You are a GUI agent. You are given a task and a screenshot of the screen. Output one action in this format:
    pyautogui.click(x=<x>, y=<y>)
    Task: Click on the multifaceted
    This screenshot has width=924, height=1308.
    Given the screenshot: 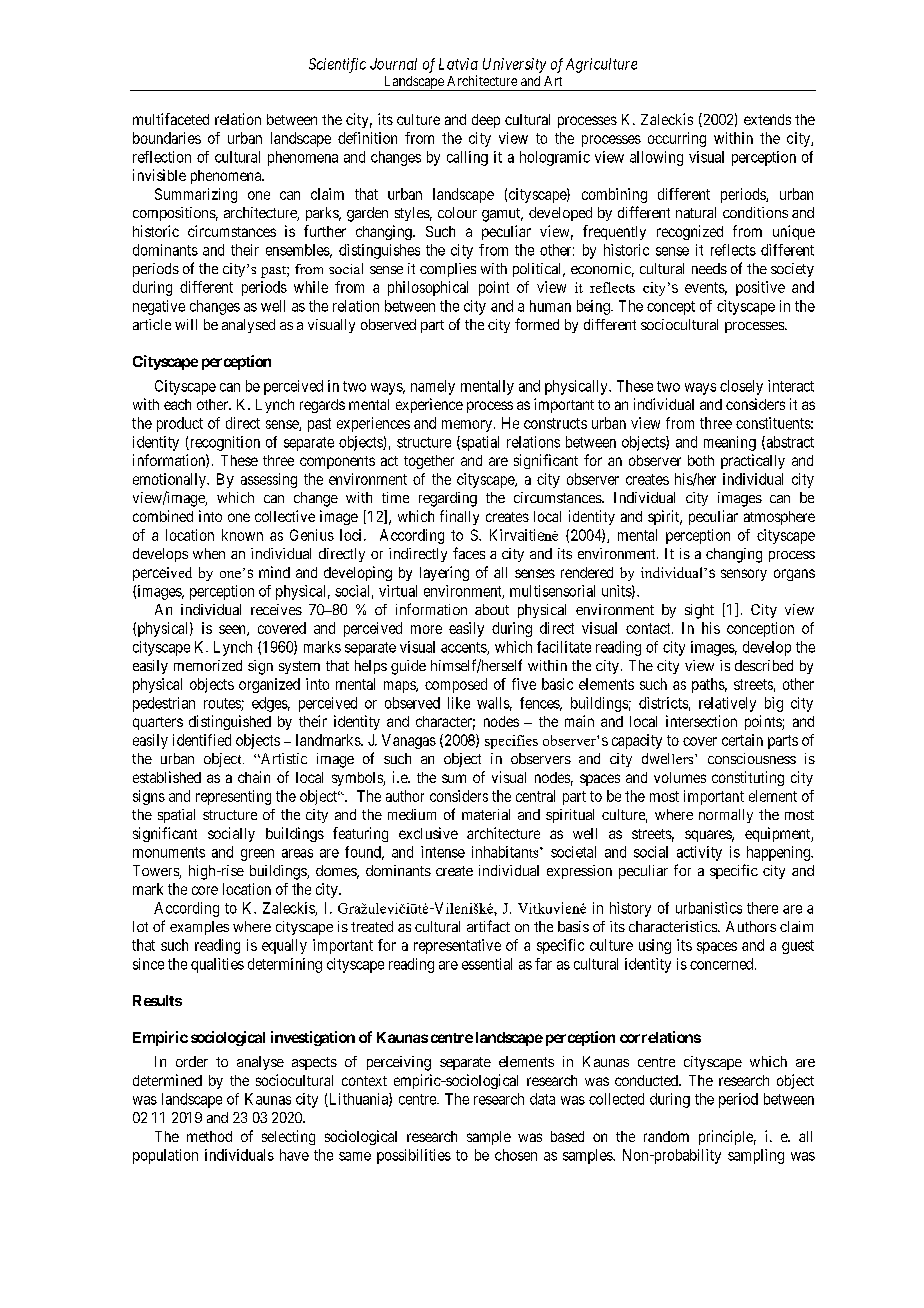 What is the action you would take?
    pyautogui.click(x=171, y=119)
